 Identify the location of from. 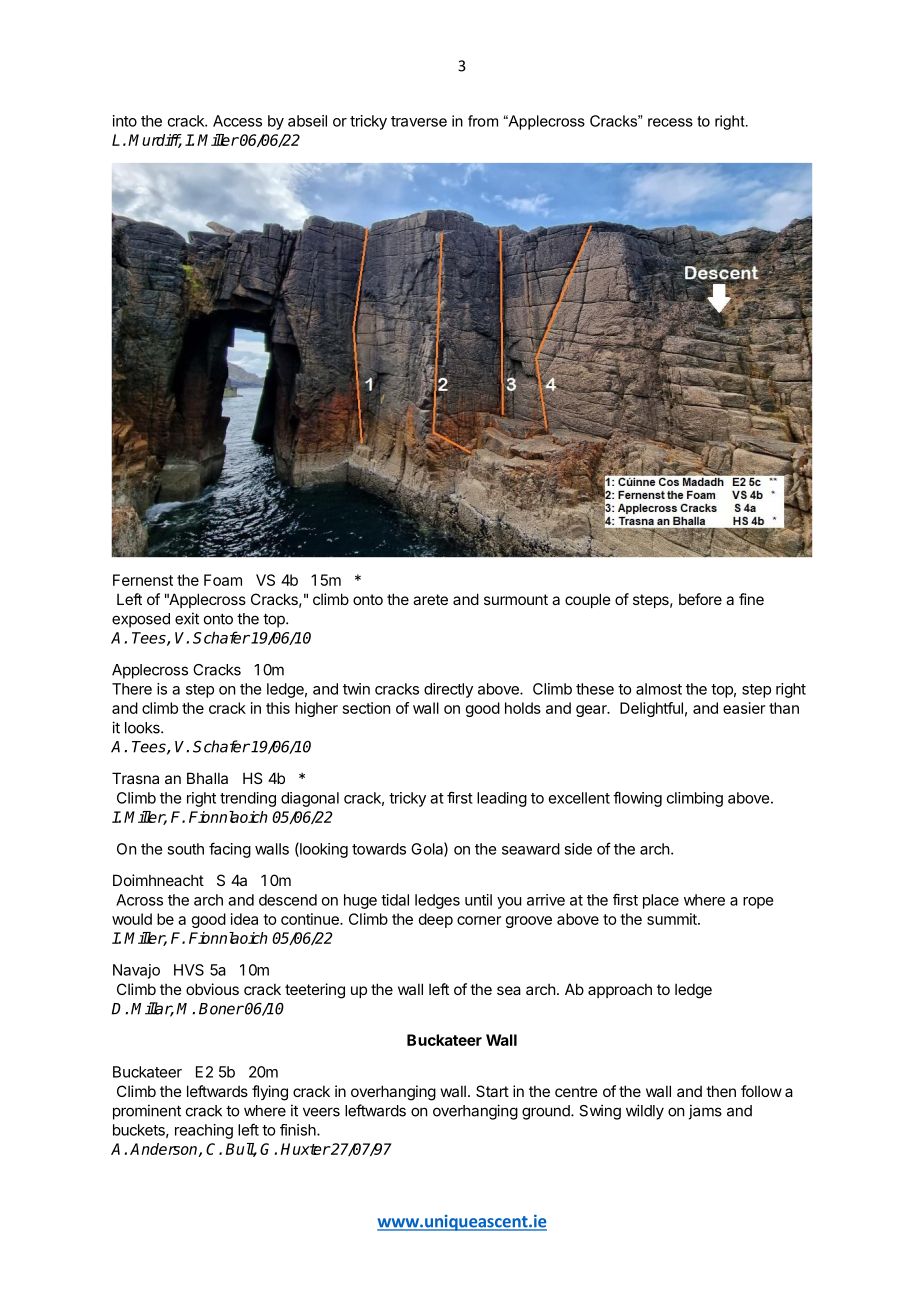
(483, 121).
